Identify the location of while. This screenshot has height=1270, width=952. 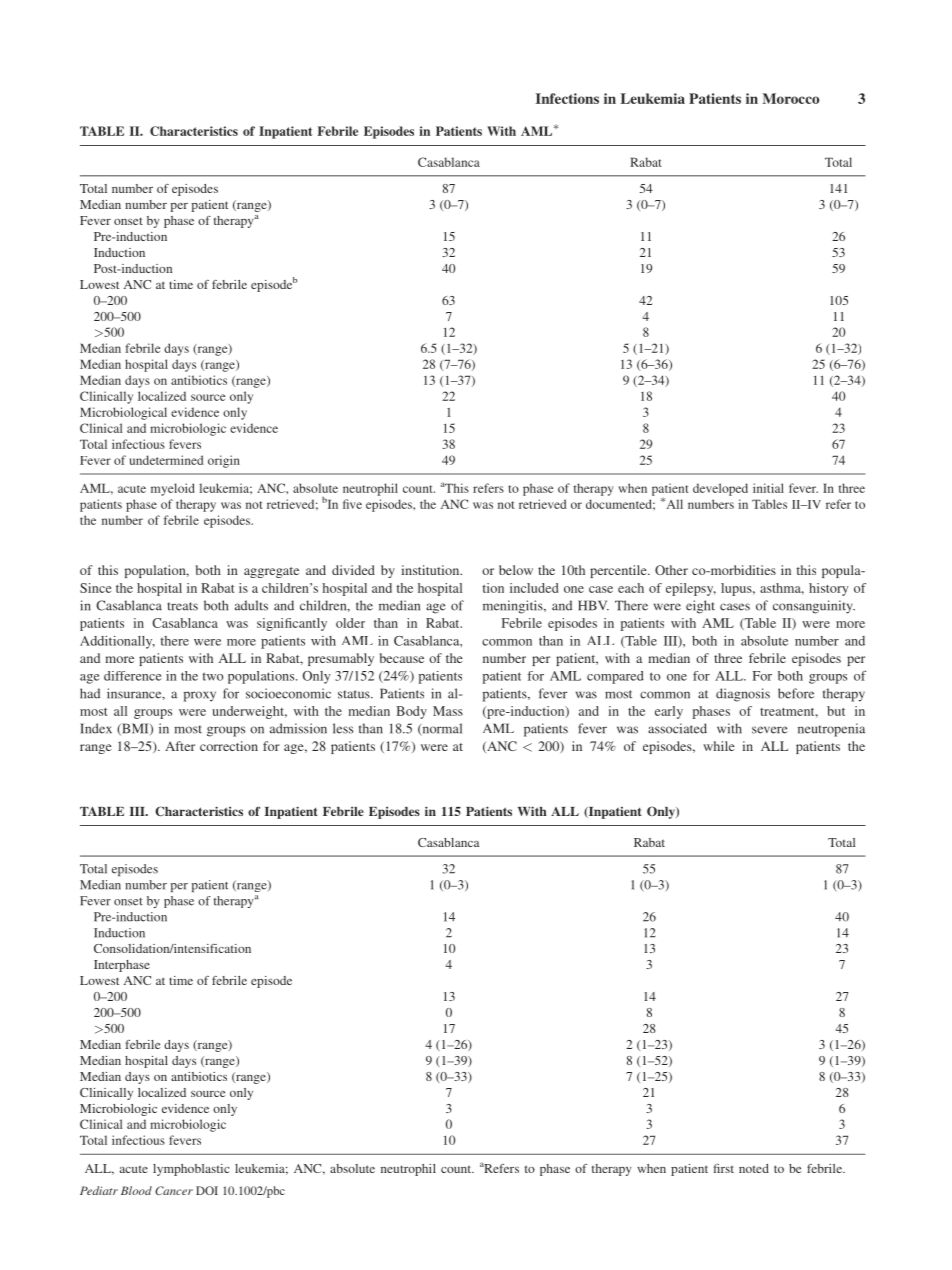
(718, 746).
